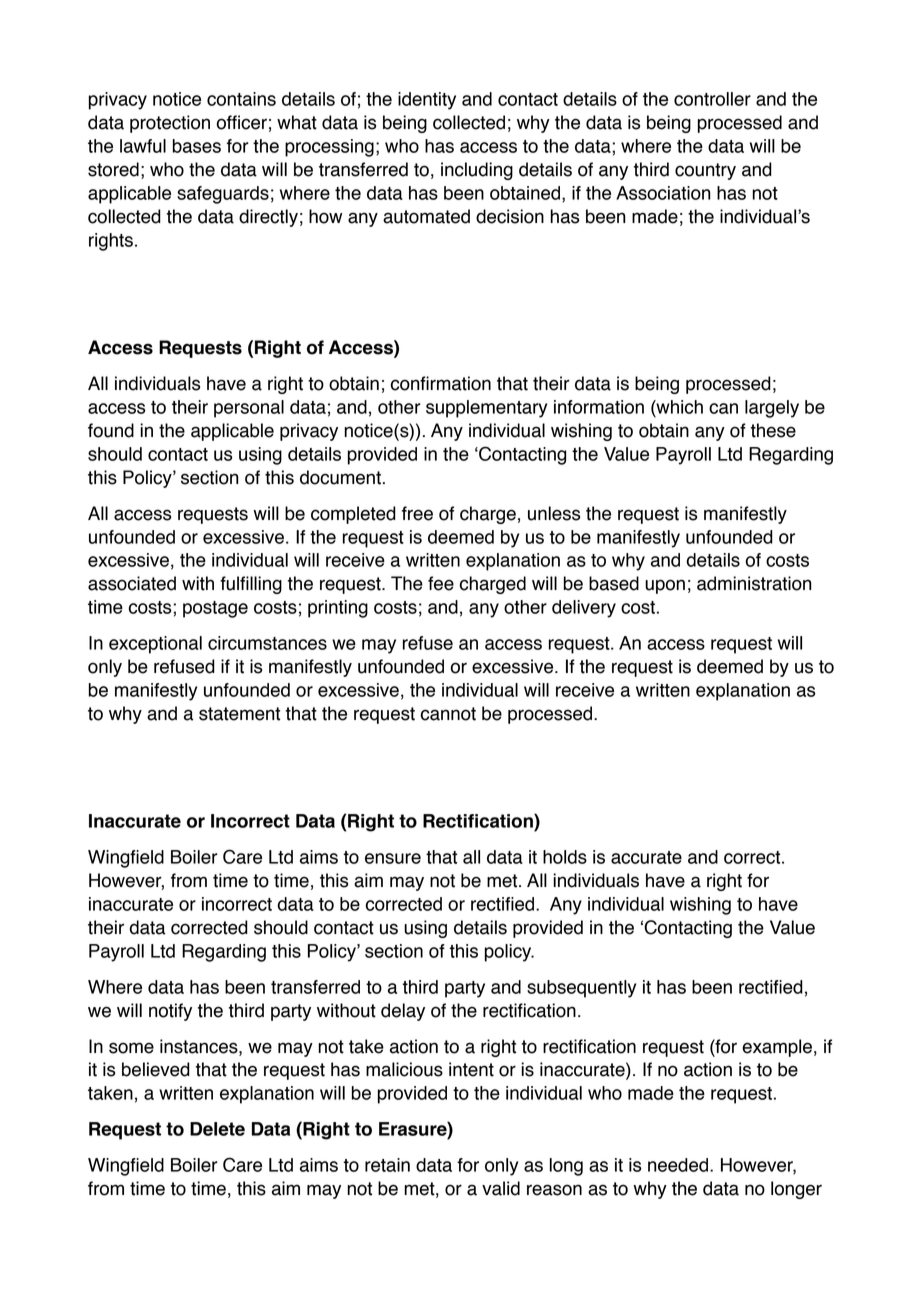 The width and height of the screenshot is (924, 1308). I want to click on Delete, so click(217, 1129).
